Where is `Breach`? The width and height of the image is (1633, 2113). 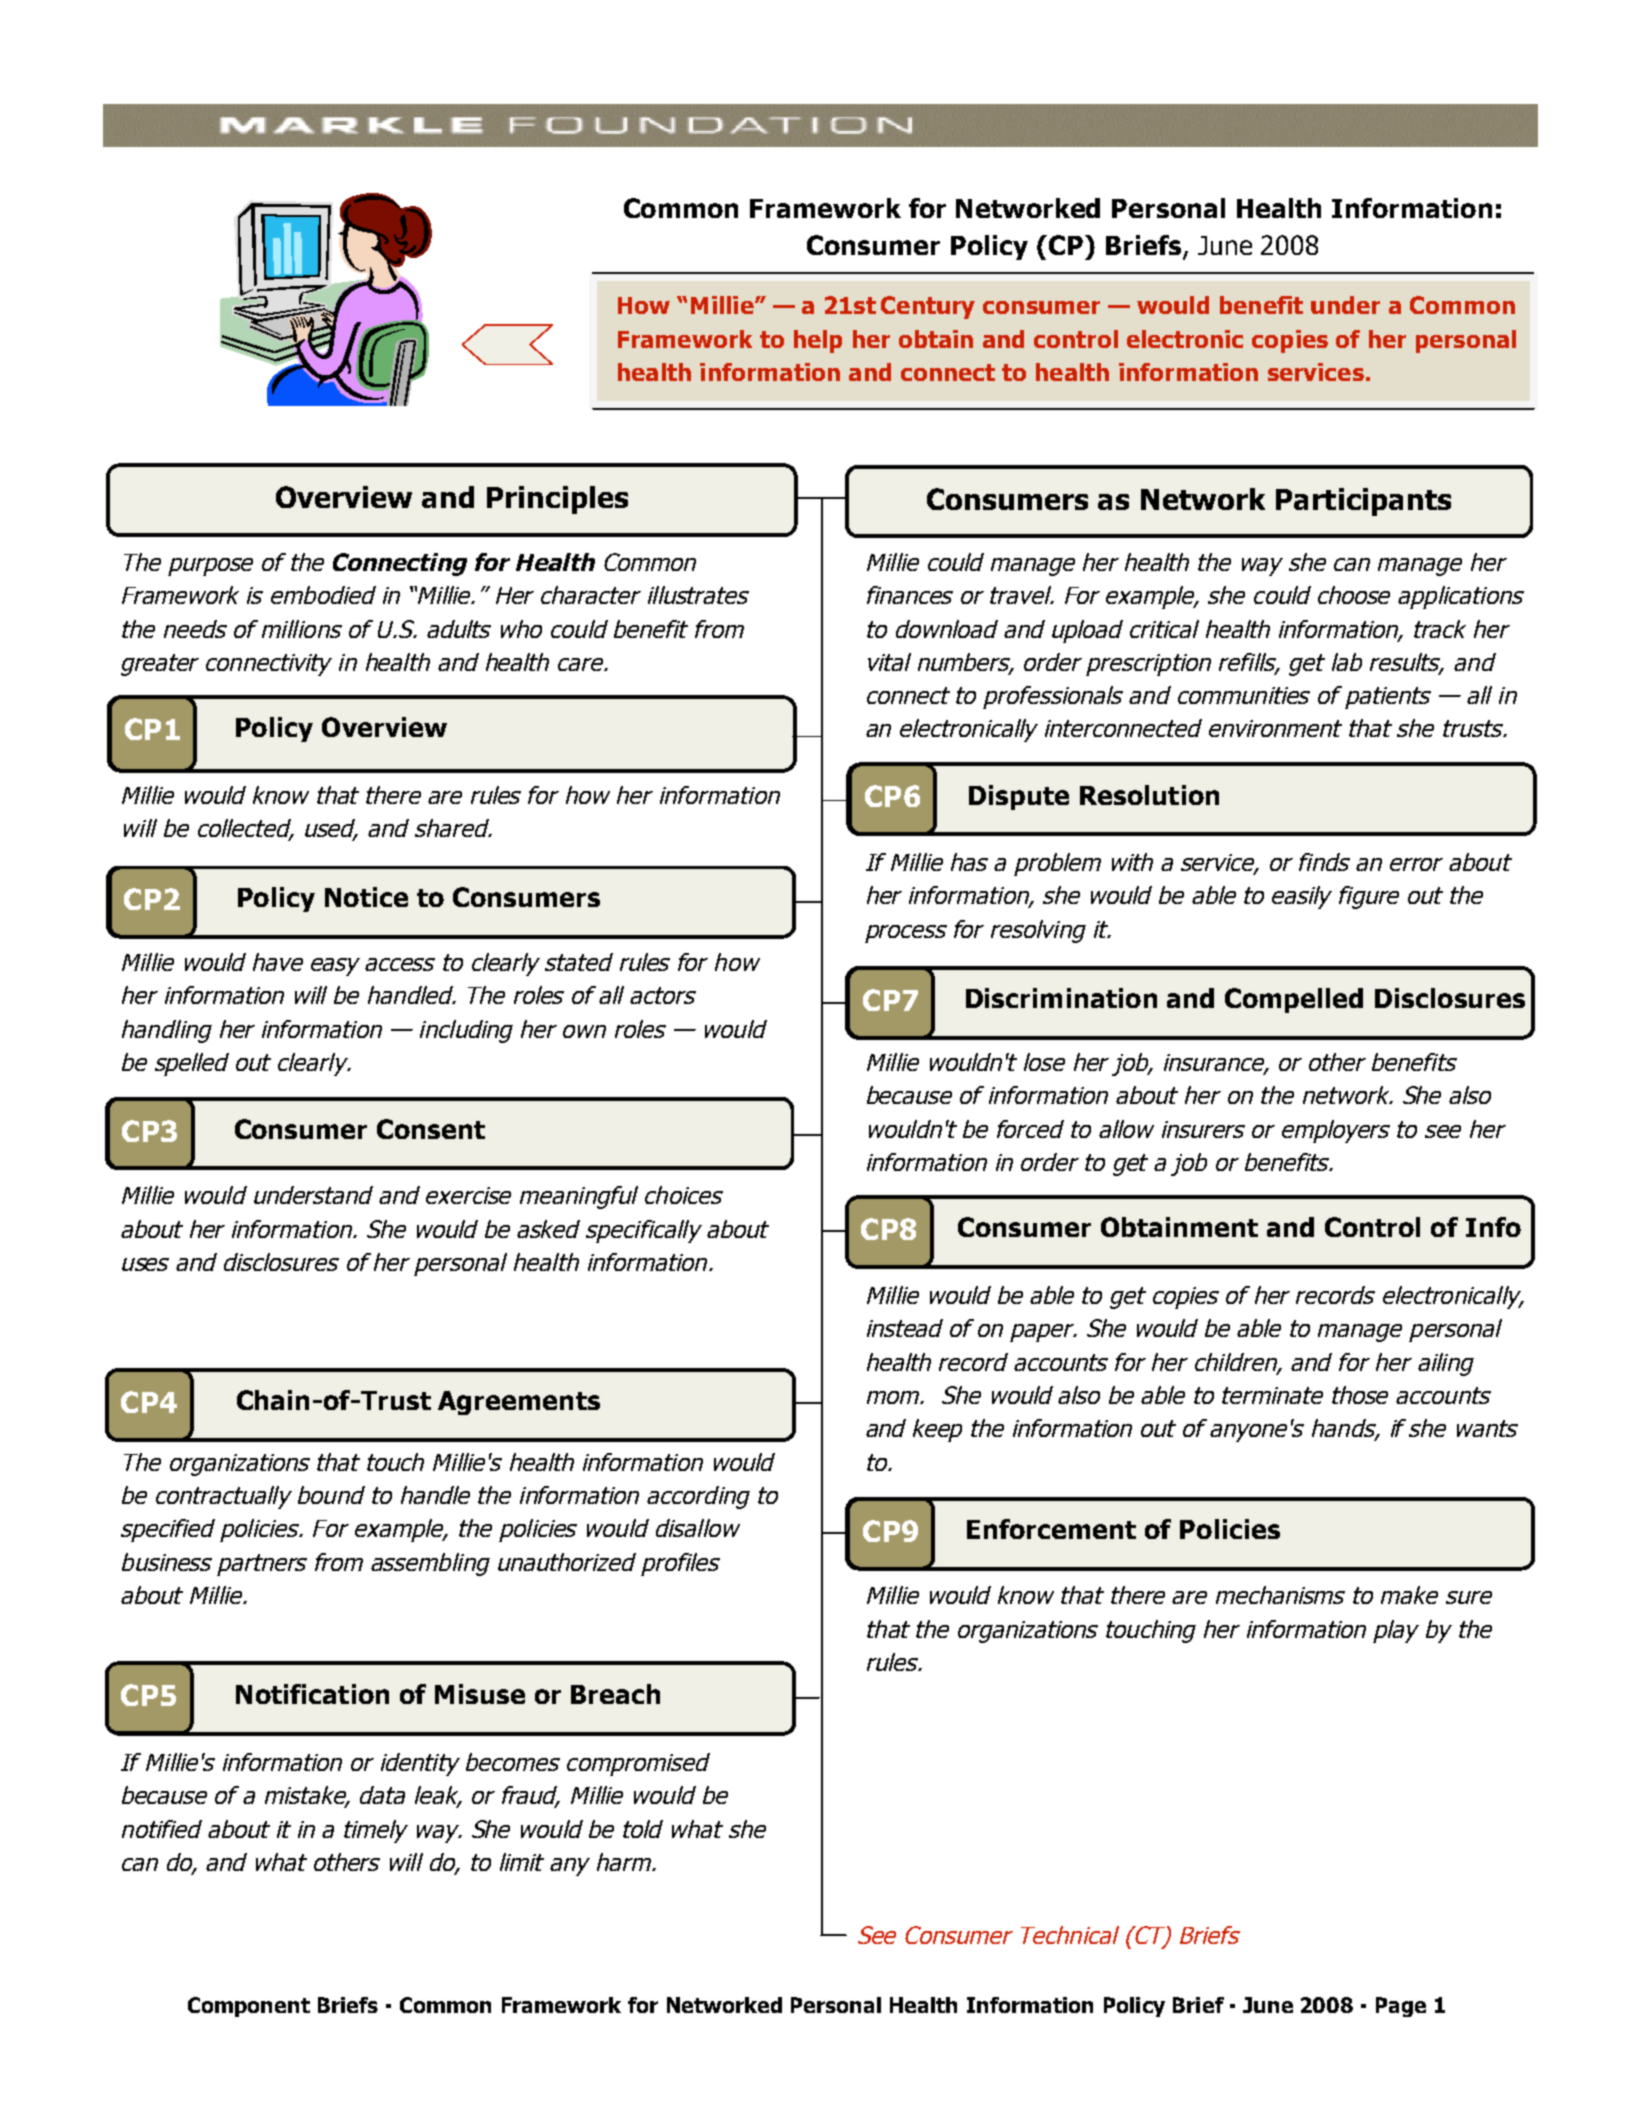
Breach is located at coordinates (615, 1694).
